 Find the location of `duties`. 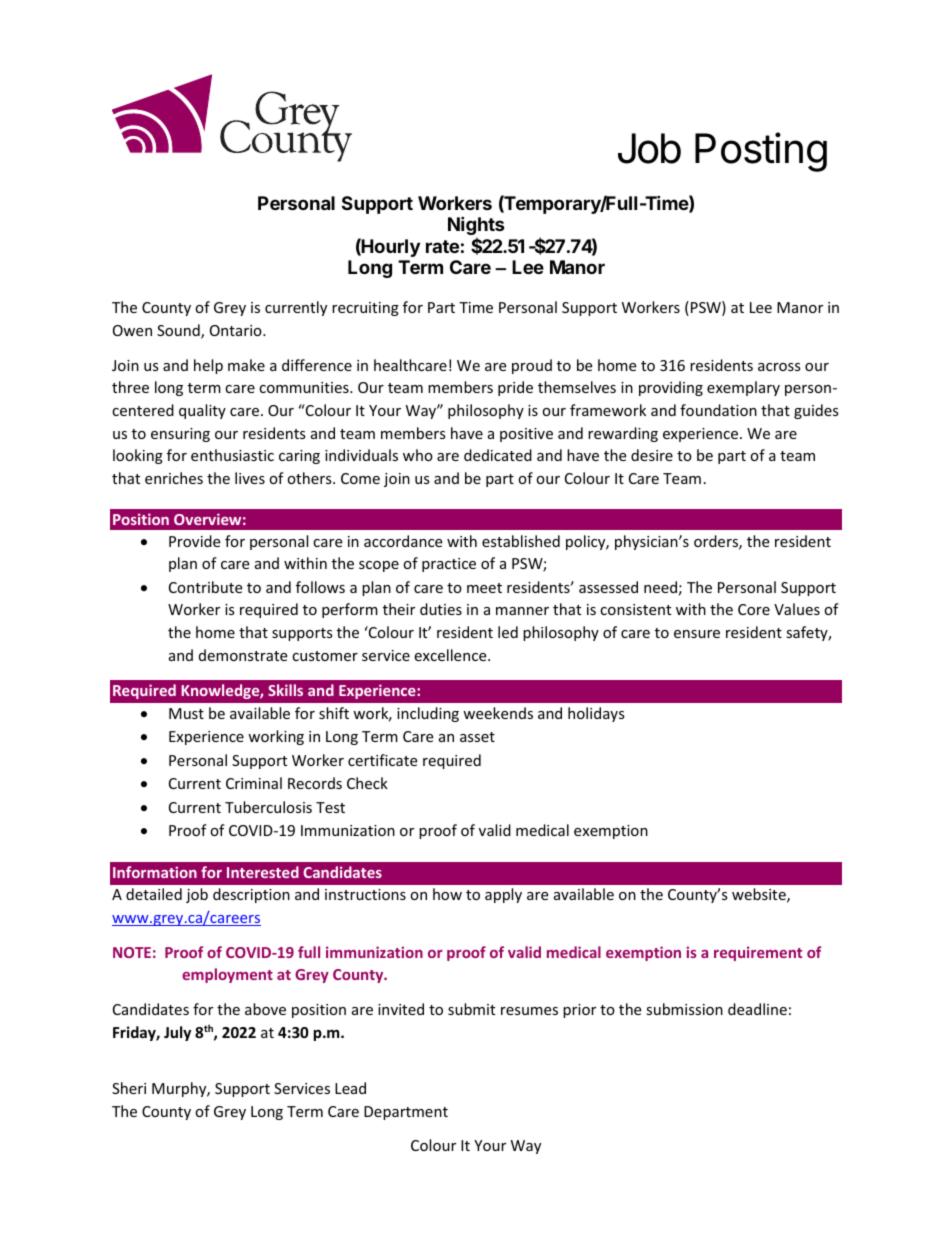

duties is located at coordinates (441, 609).
